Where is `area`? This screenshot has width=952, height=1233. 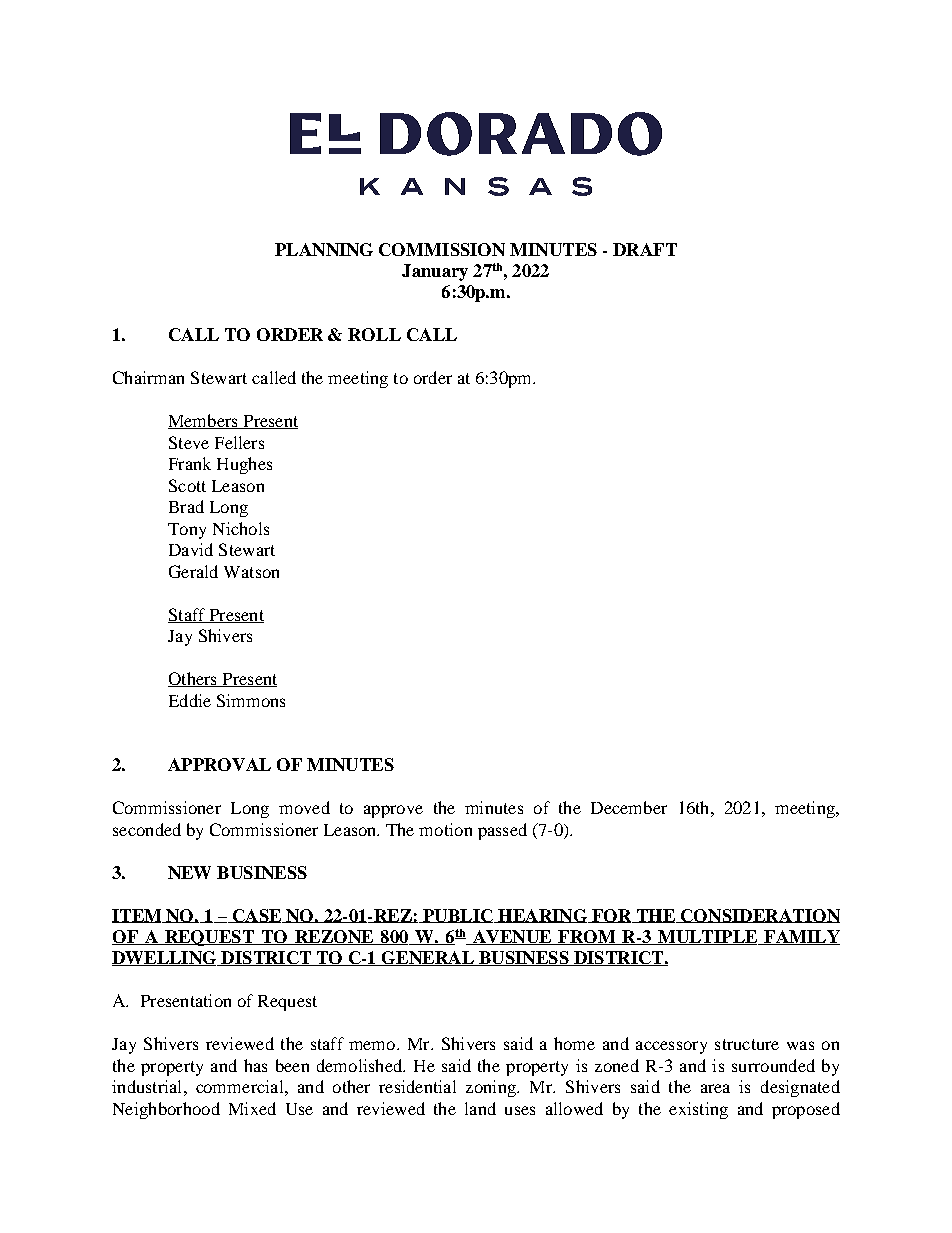 area is located at coordinates (715, 1088).
